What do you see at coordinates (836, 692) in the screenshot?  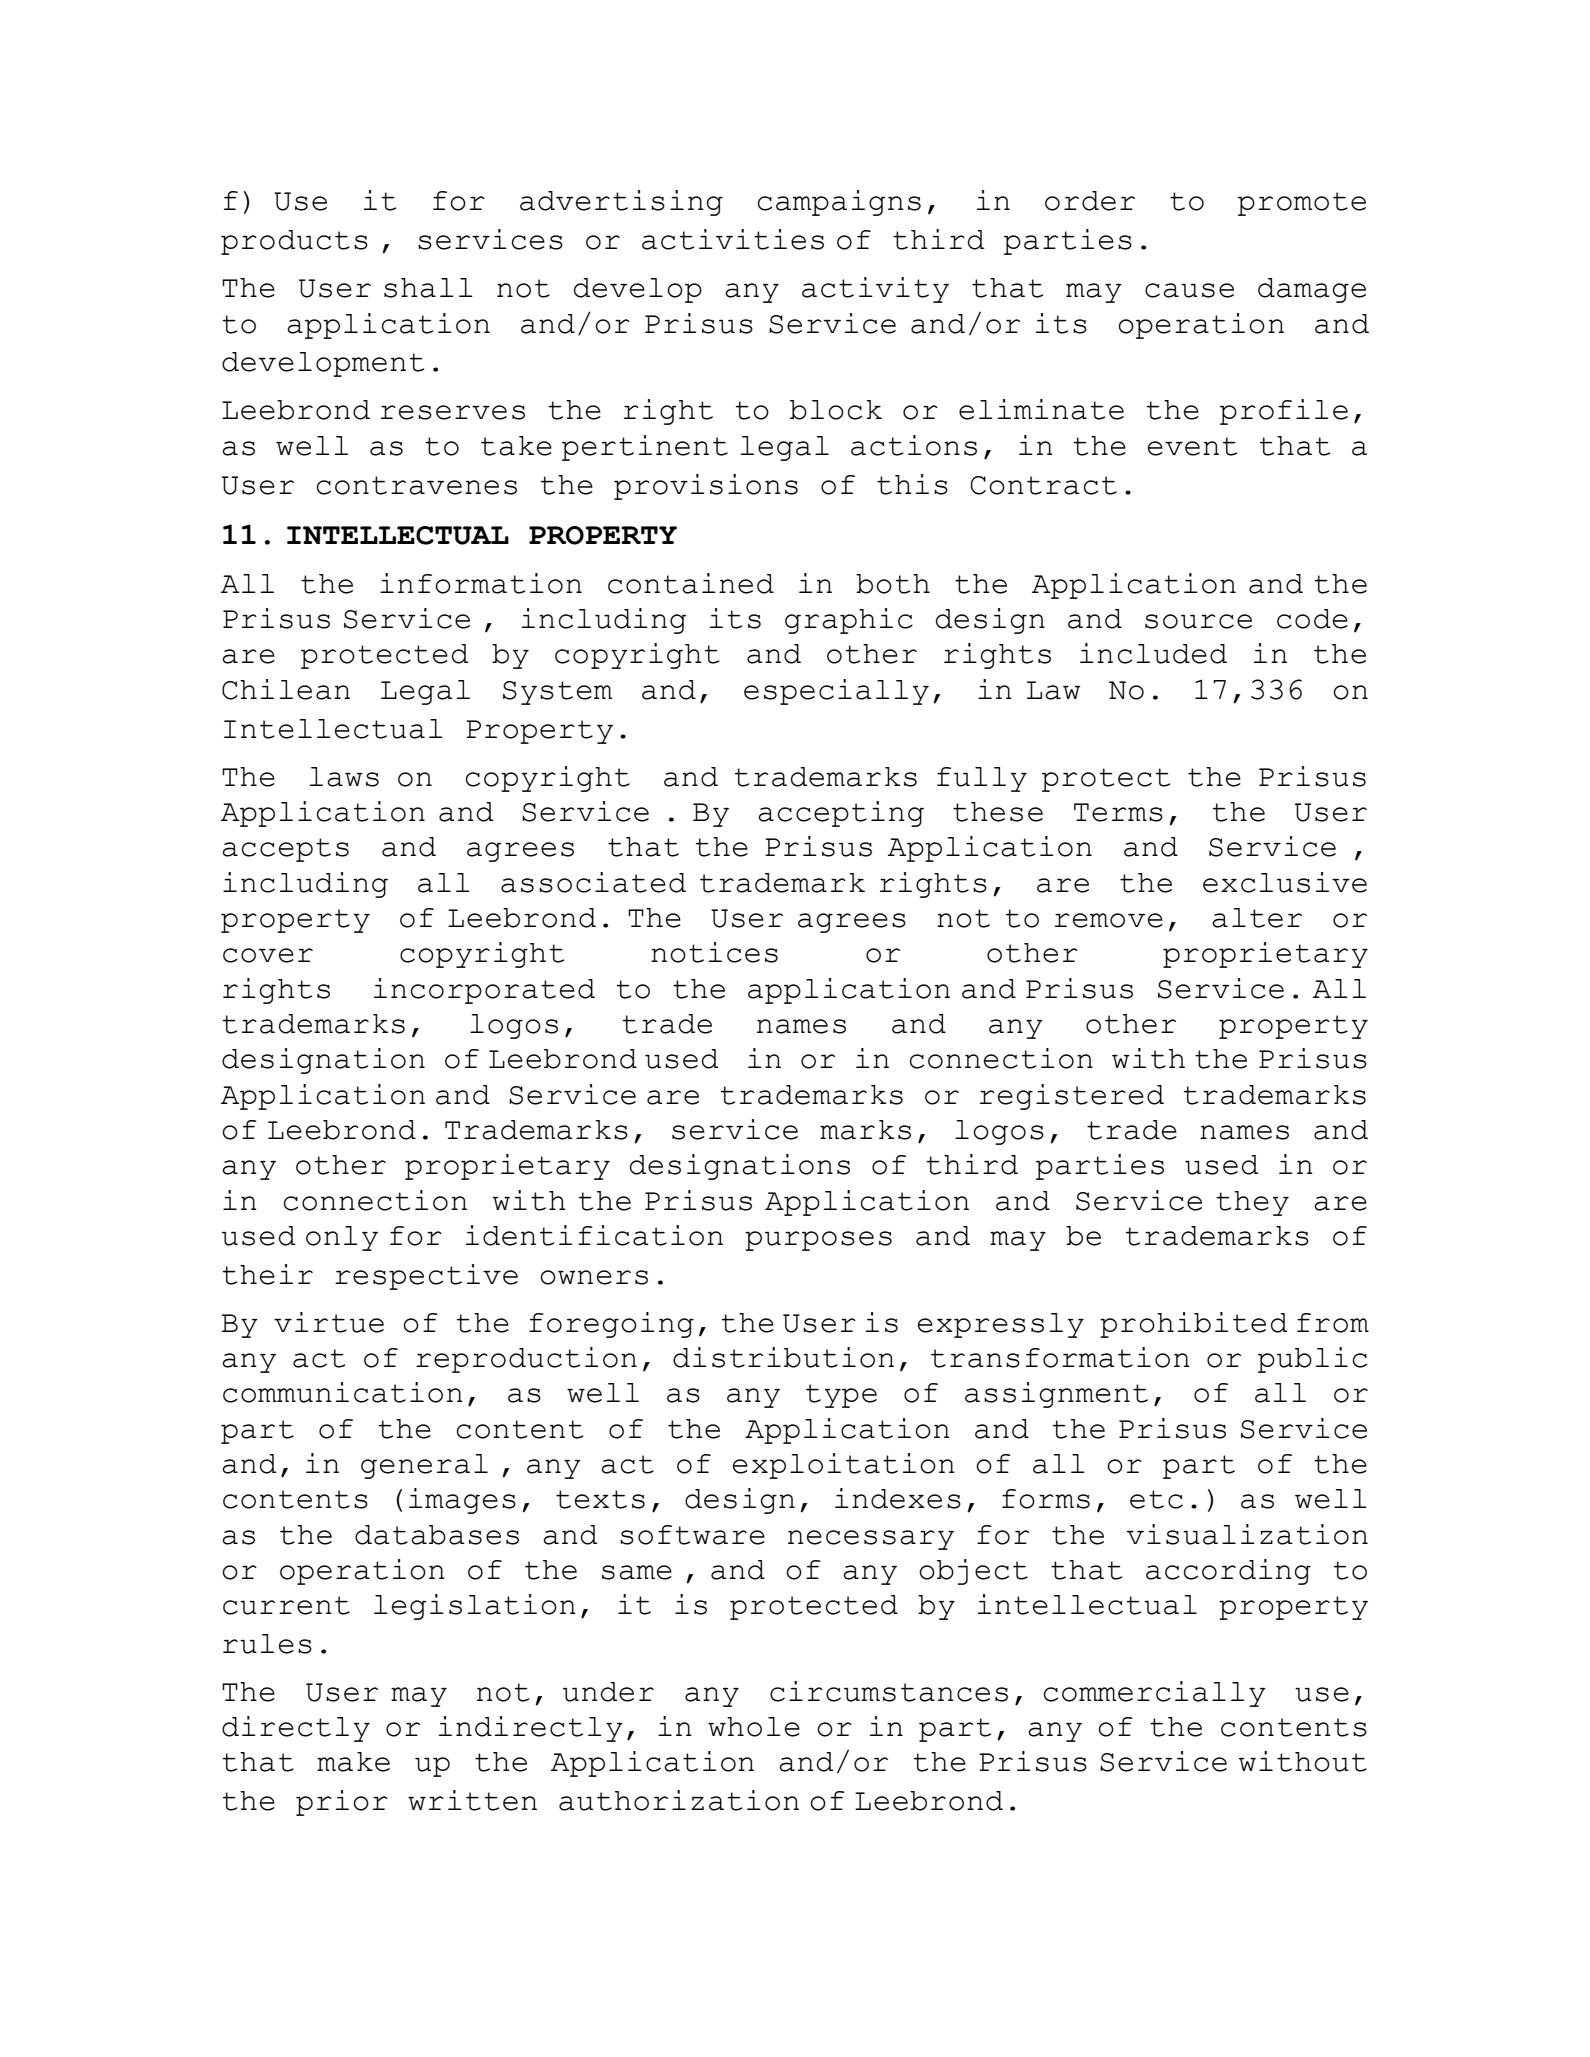 I see `especially` at bounding box center [836, 692].
